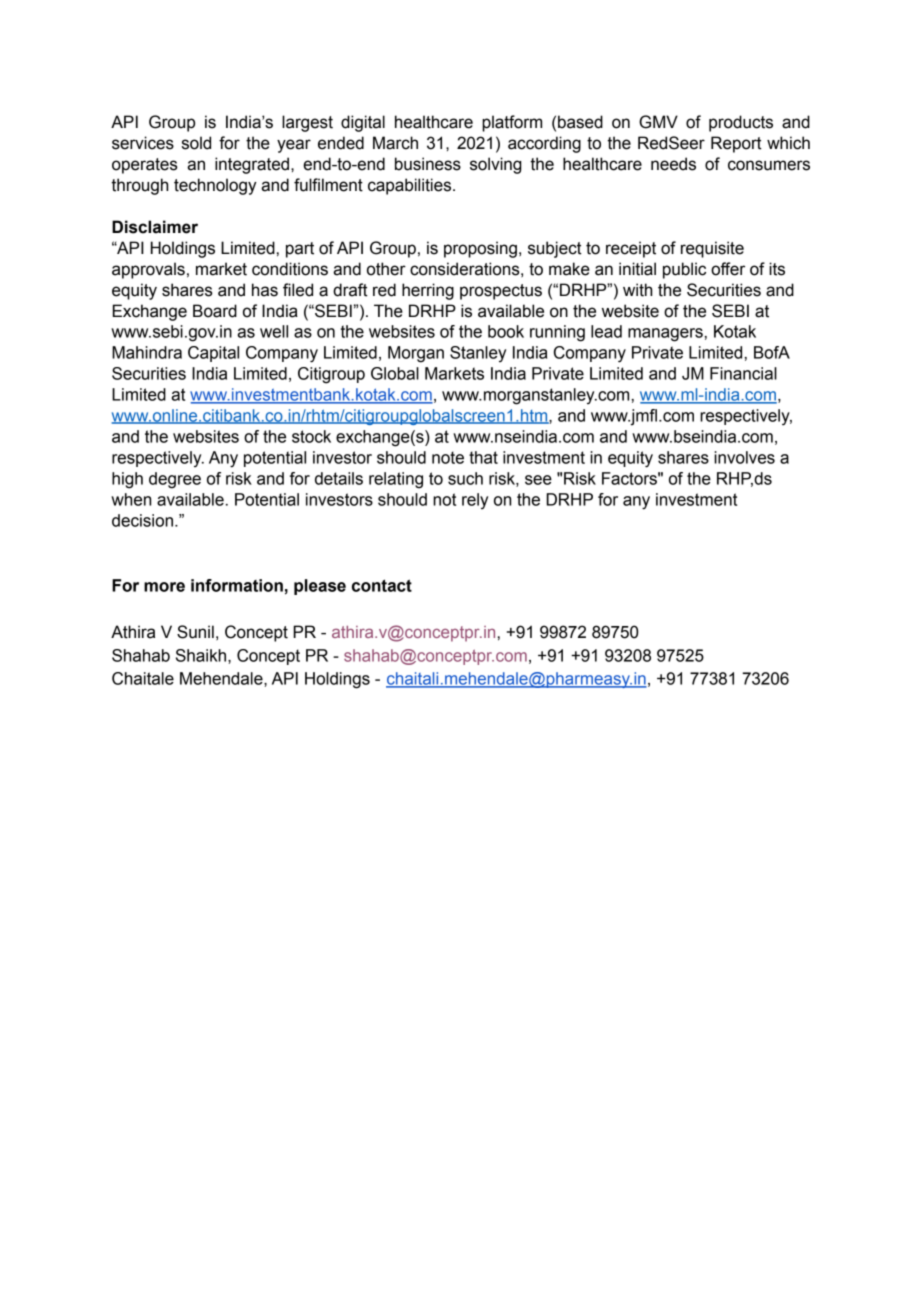 This screenshot has height=1307, width=924. I want to click on sold, so click(196, 143).
